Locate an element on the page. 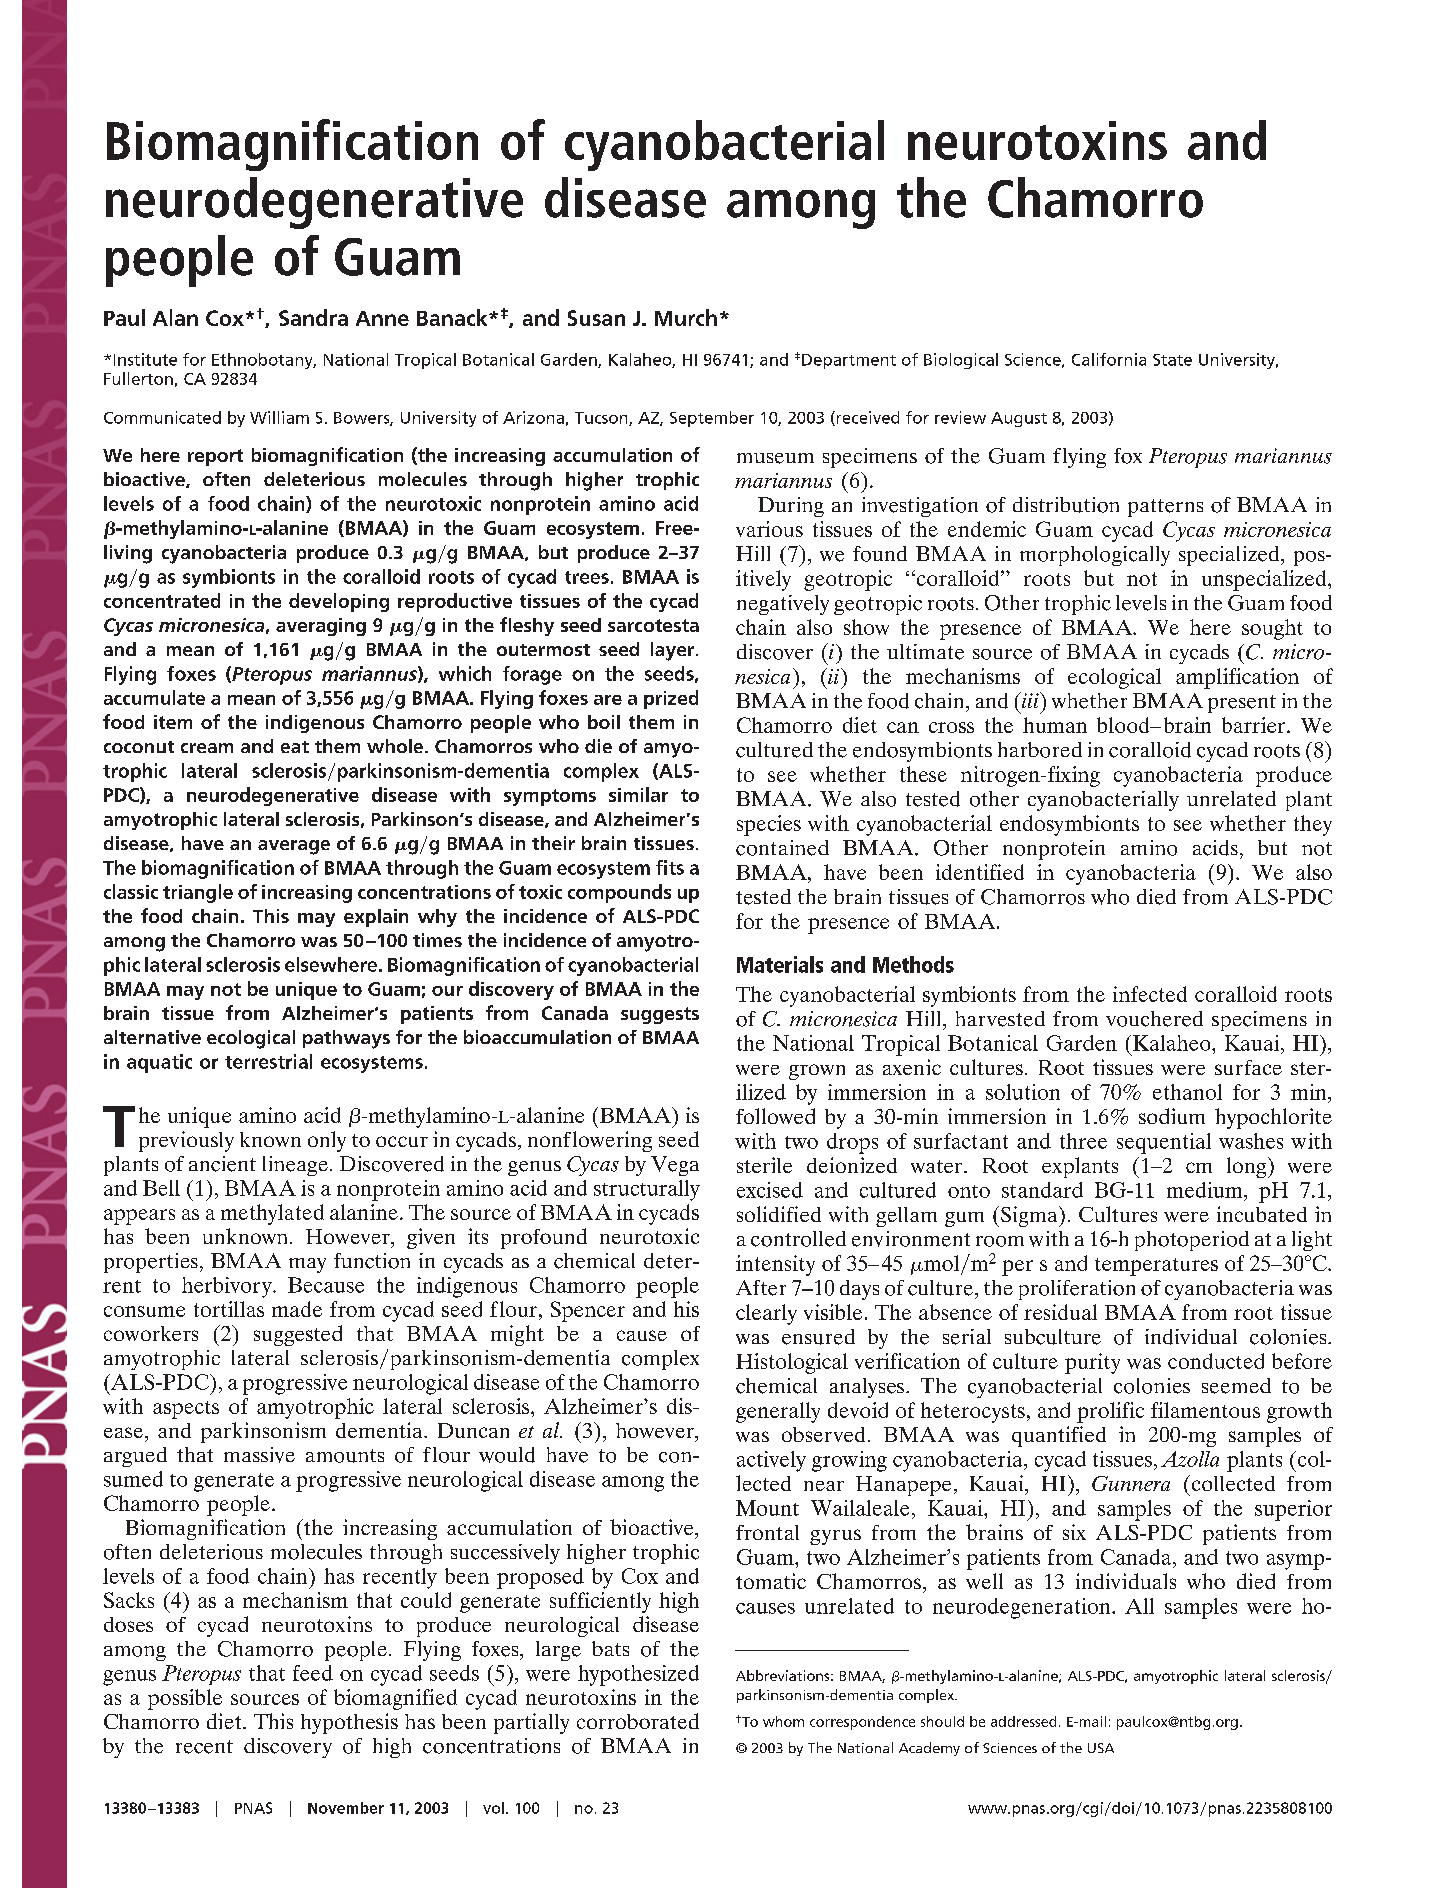 Image resolution: width=1432 pixels, height=1888 pixels. suggests is located at coordinates (660, 1015).
